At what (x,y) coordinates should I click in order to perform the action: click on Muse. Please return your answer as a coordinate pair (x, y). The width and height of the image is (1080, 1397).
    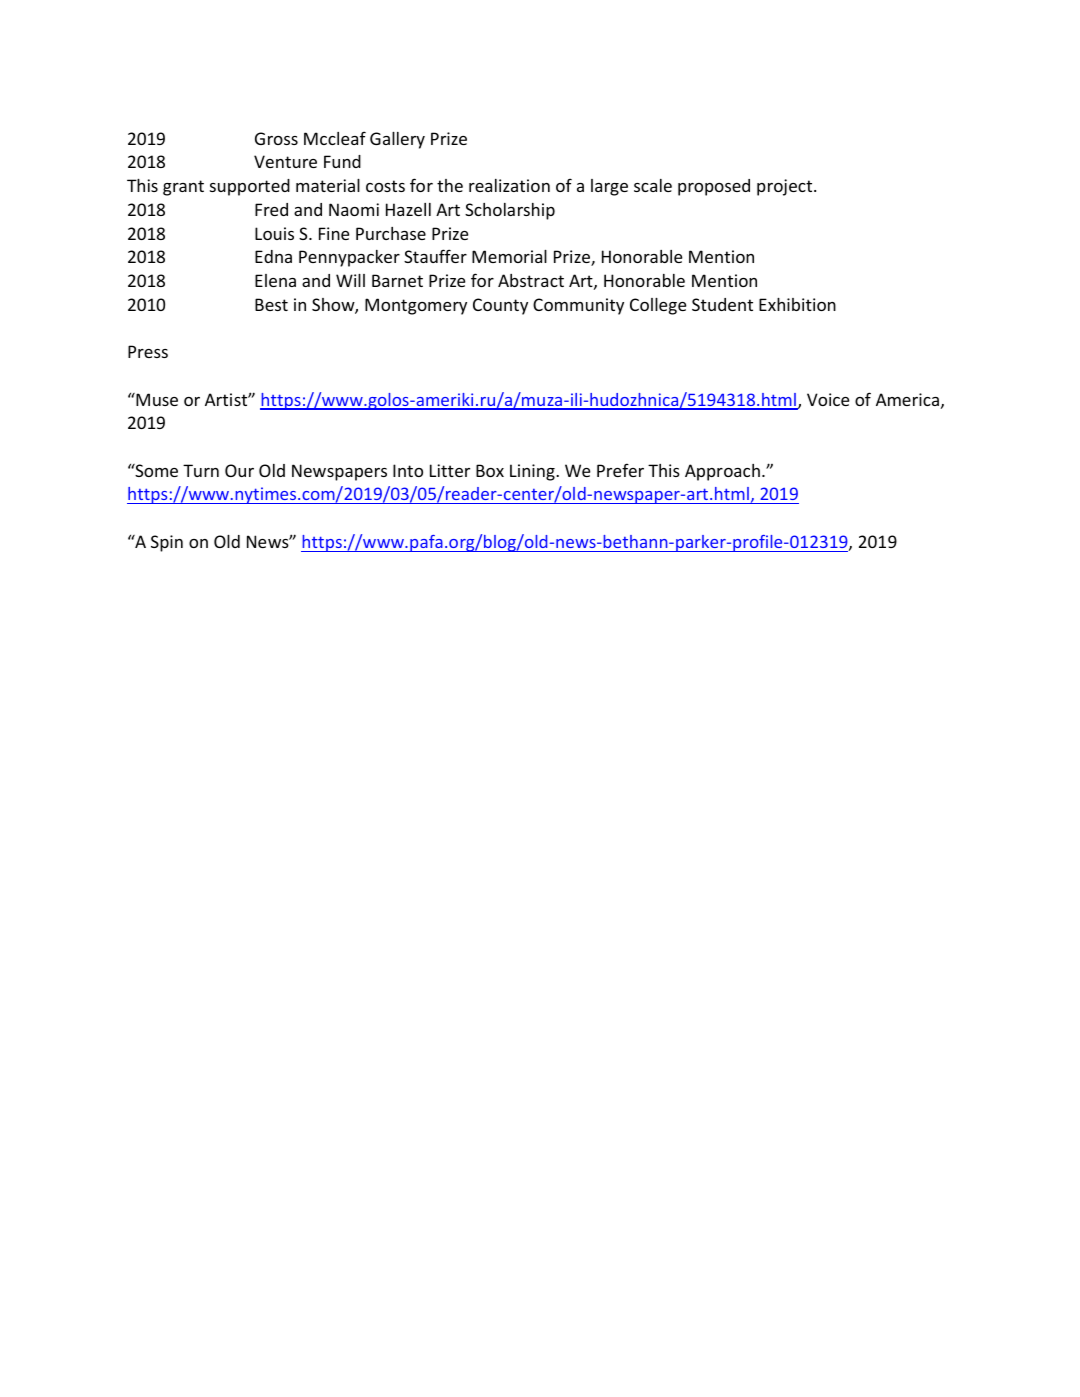
    Looking at the image, I should click on (156, 399).
